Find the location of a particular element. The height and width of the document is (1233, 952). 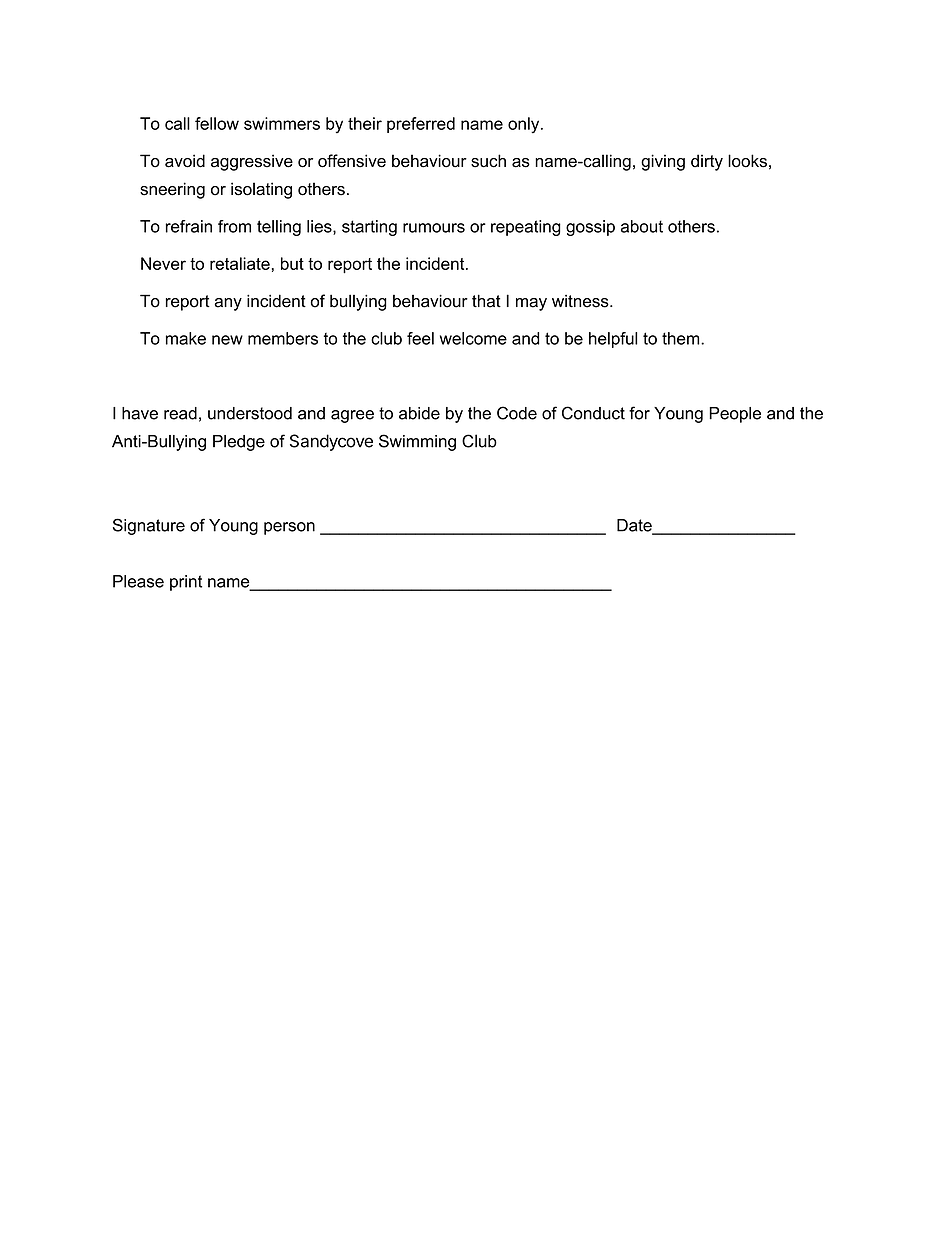

for is located at coordinates (639, 413).
